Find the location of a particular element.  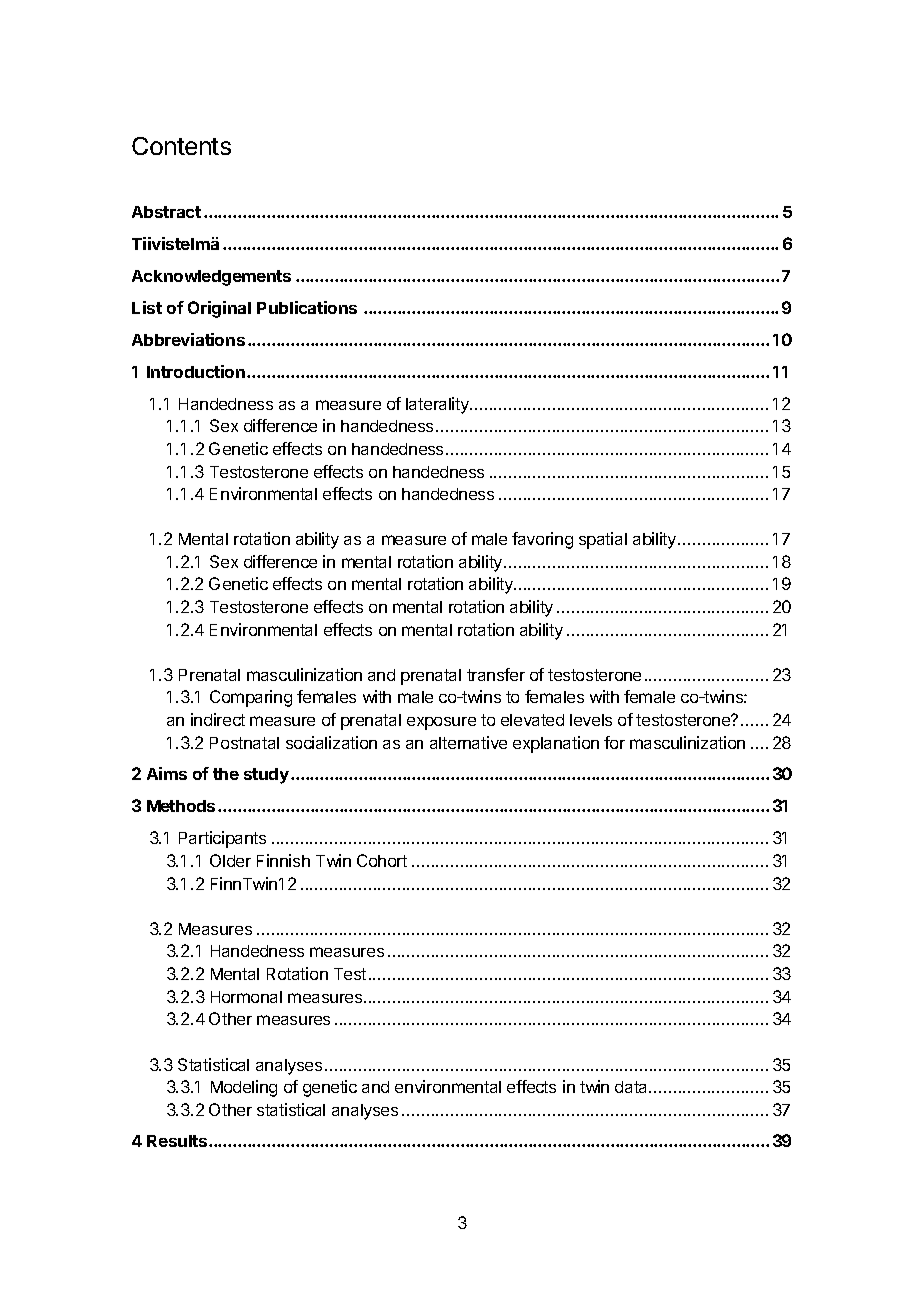

data is located at coordinates (632, 1087).
